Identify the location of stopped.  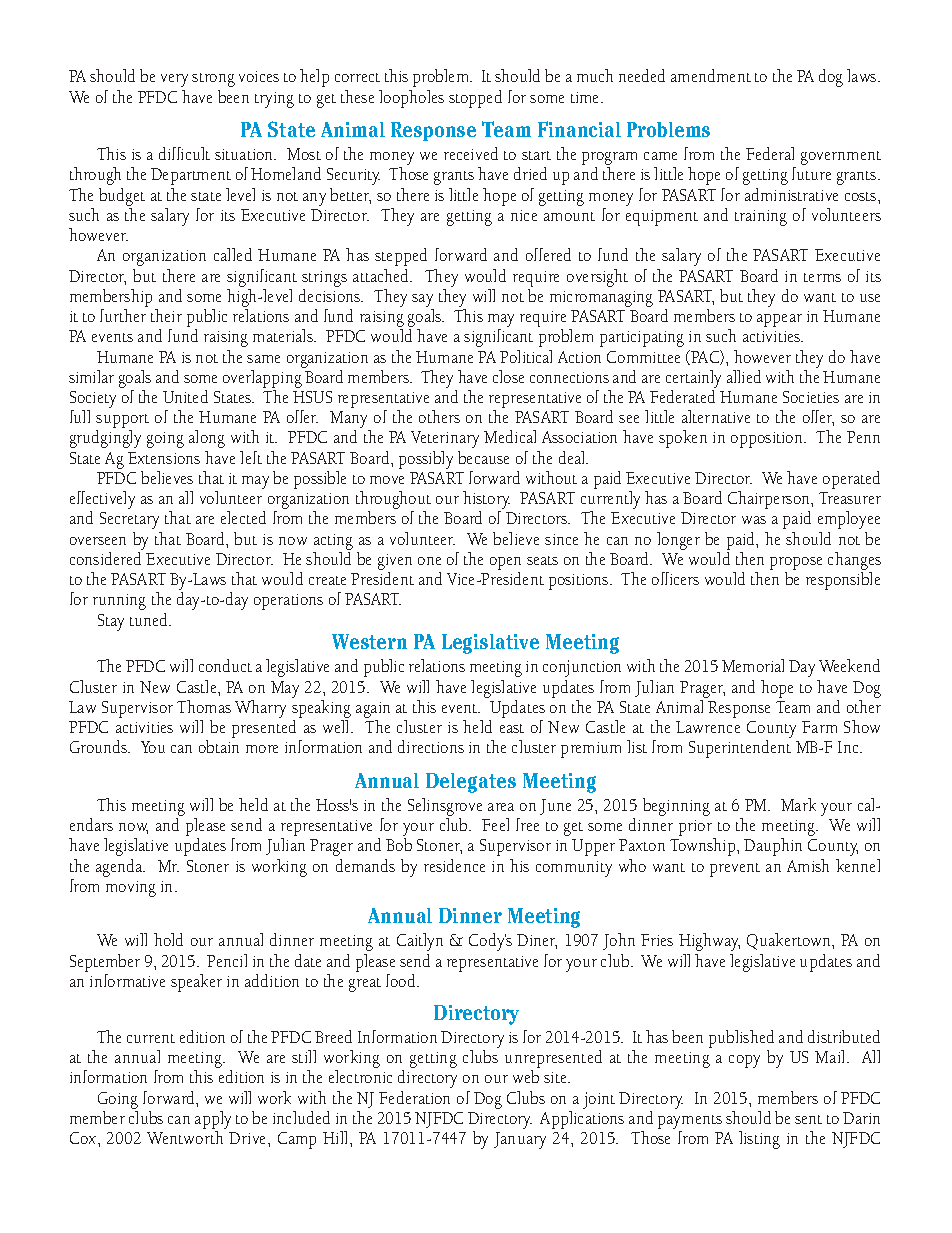
(475, 99).
